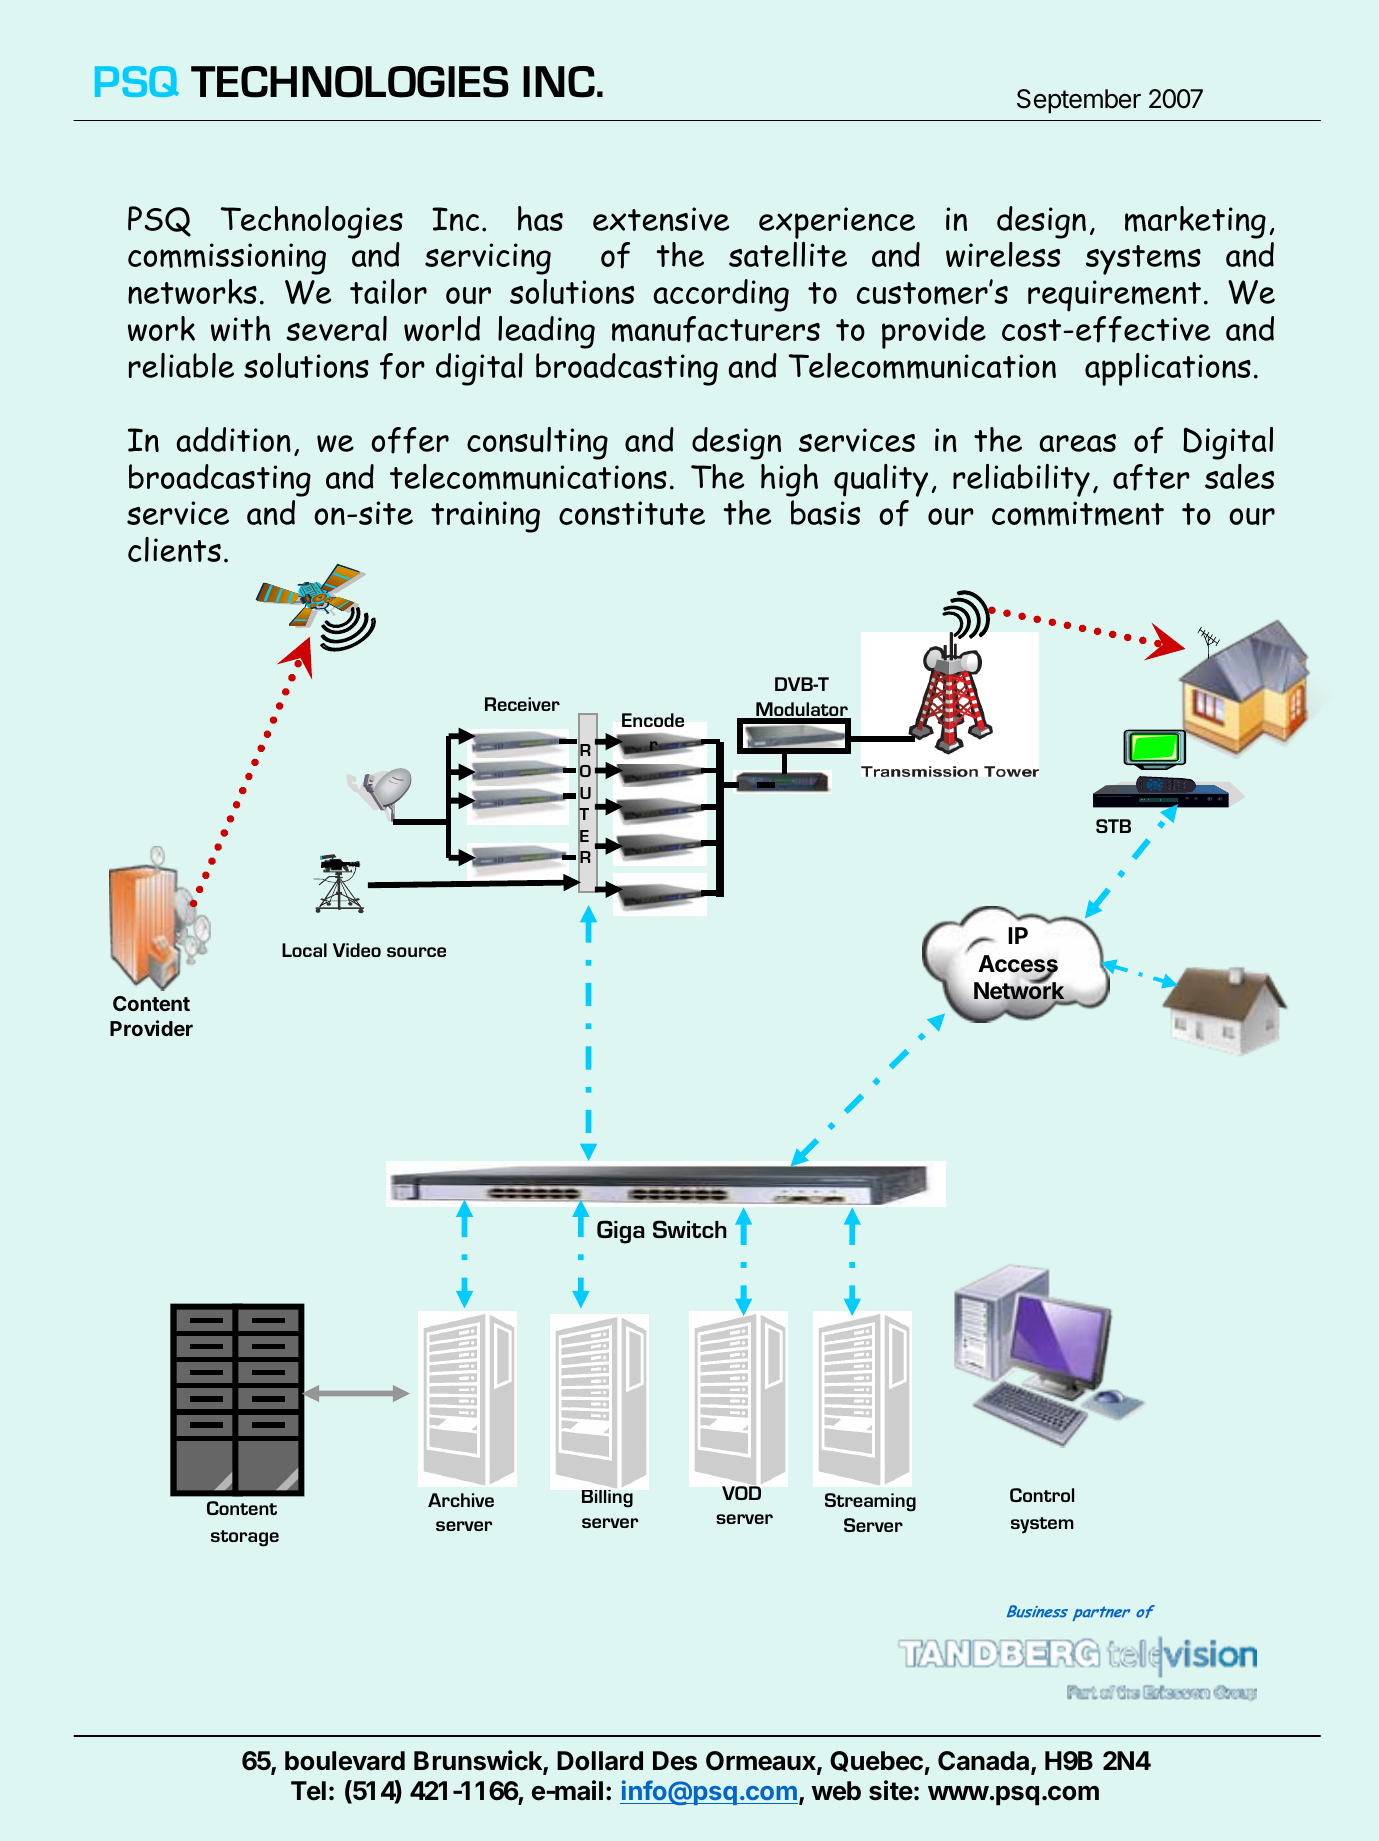 This screenshot has width=1379, height=1841. I want to click on boulevard, so click(345, 1761).
